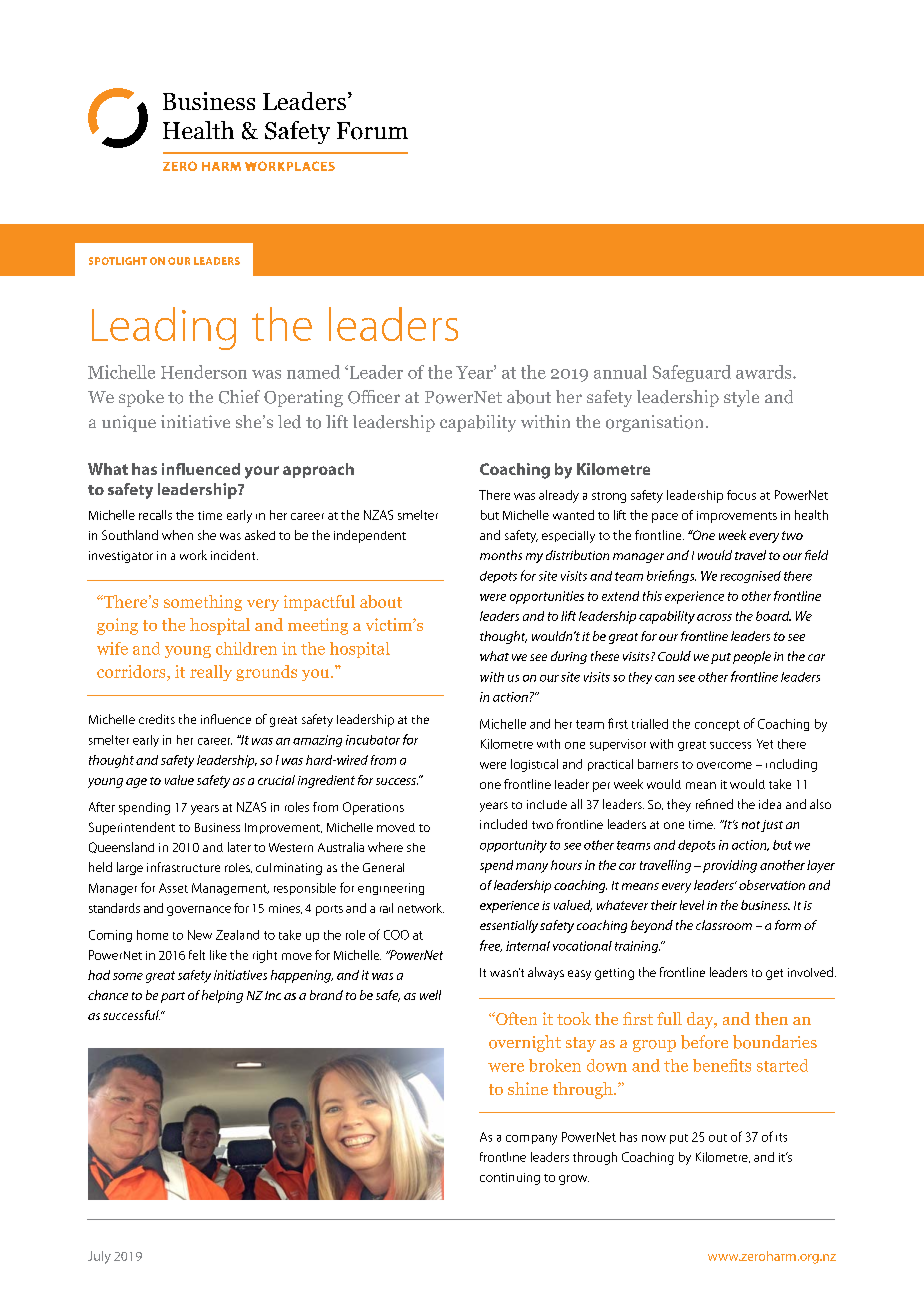 This screenshot has width=924, height=1308. Describe the element at coordinates (173, 997) in the screenshot. I see `part` at that location.
